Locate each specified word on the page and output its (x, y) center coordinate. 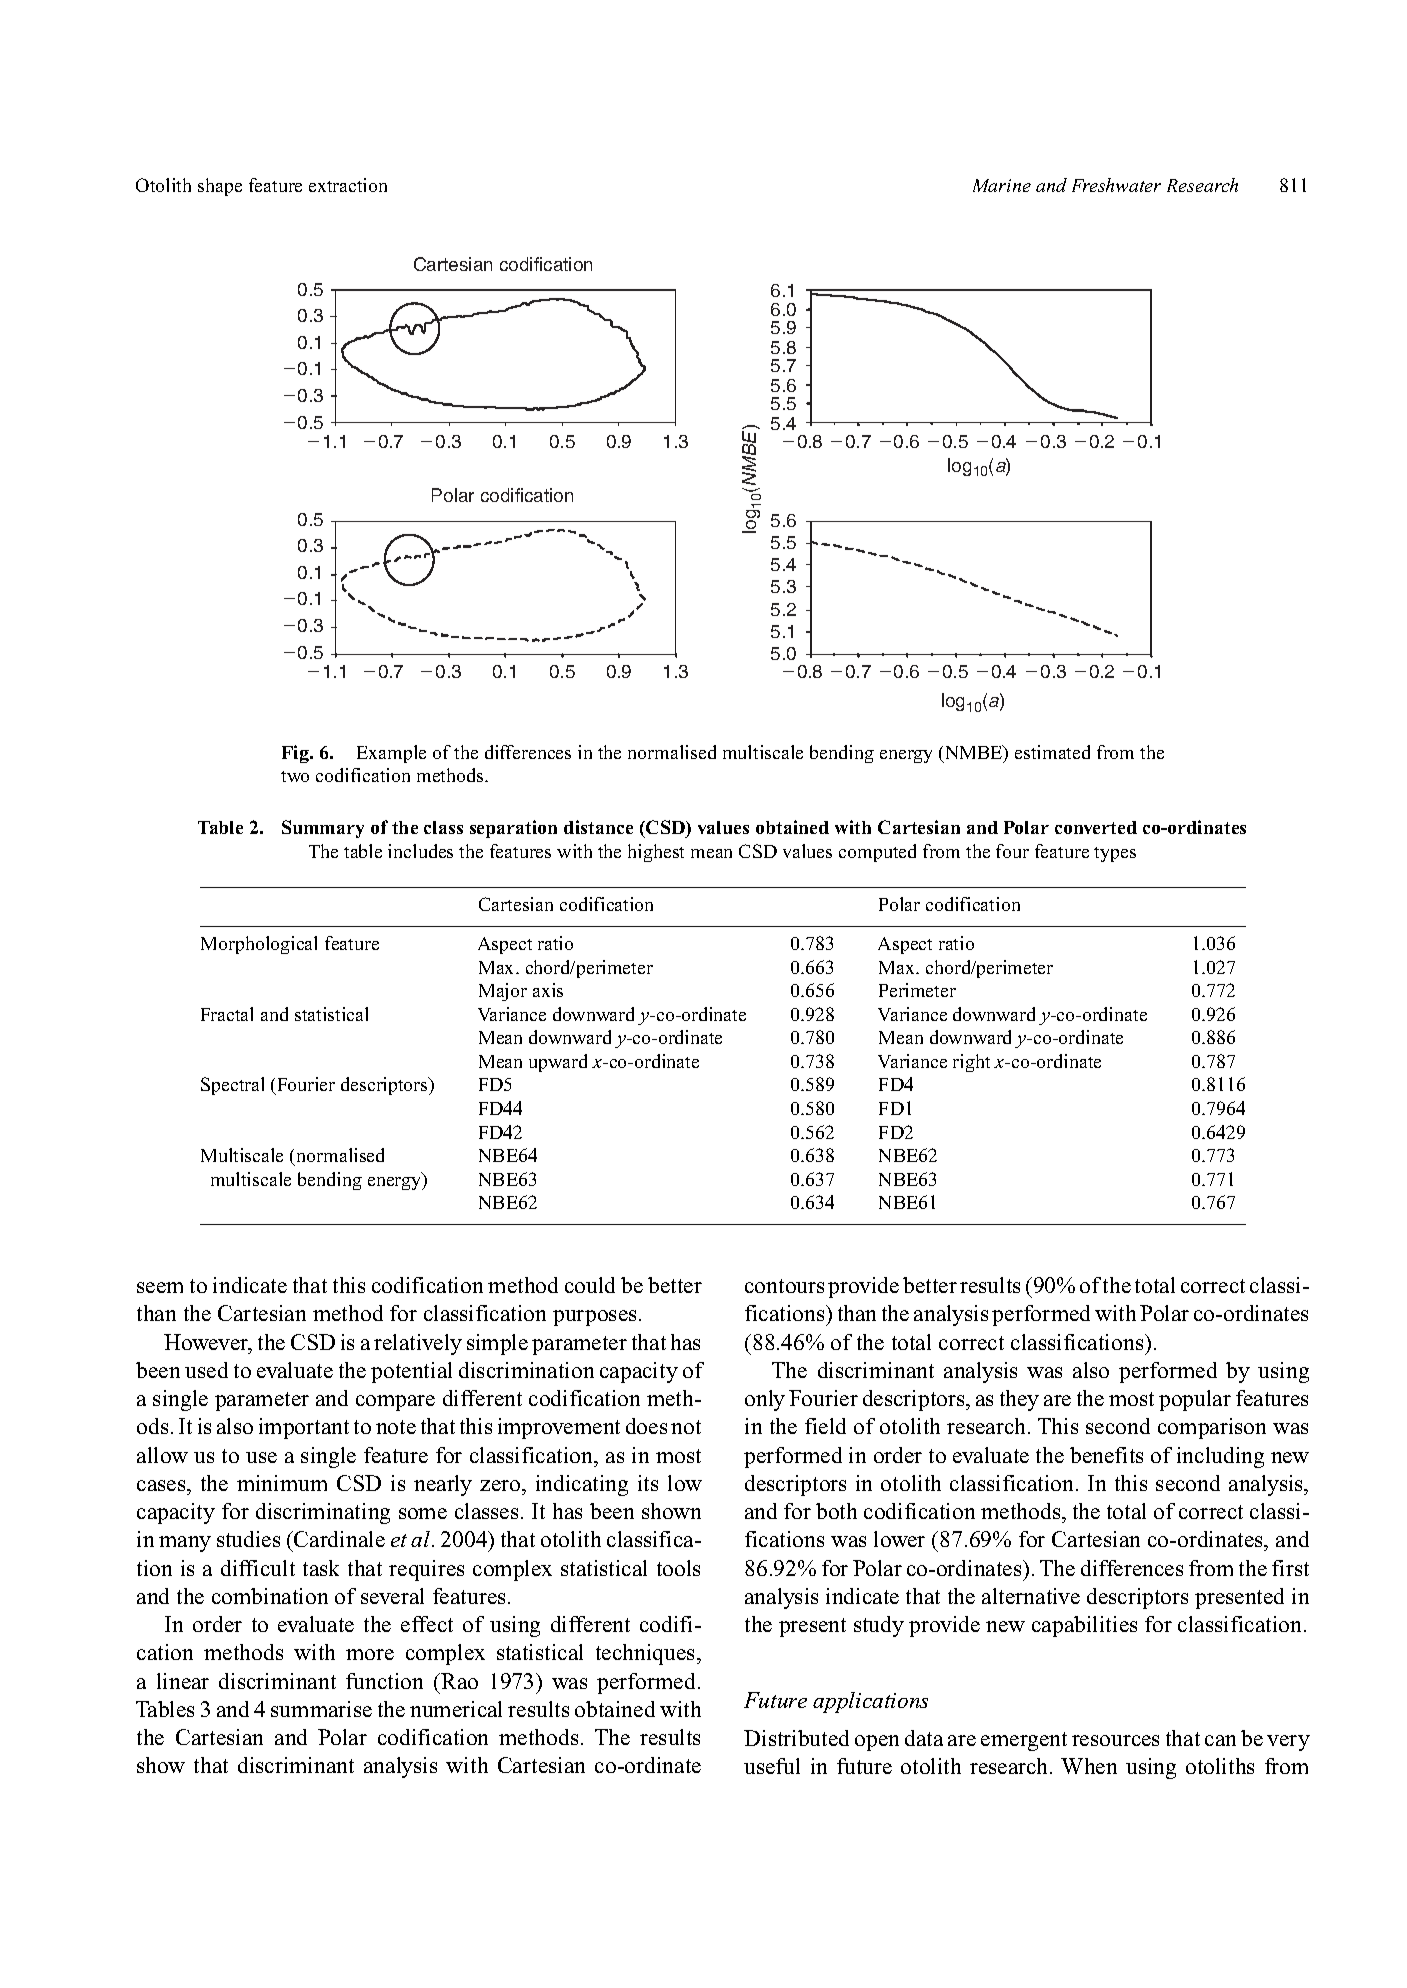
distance (598, 827)
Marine (1002, 185)
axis (548, 990)
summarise (321, 1709)
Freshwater (1116, 185)
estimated (1052, 752)
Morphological (259, 945)
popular (1195, 1400)
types (1115, 854)
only (765, 1400)
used (206, 1370)
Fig (296, 754)
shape (220, 187)
